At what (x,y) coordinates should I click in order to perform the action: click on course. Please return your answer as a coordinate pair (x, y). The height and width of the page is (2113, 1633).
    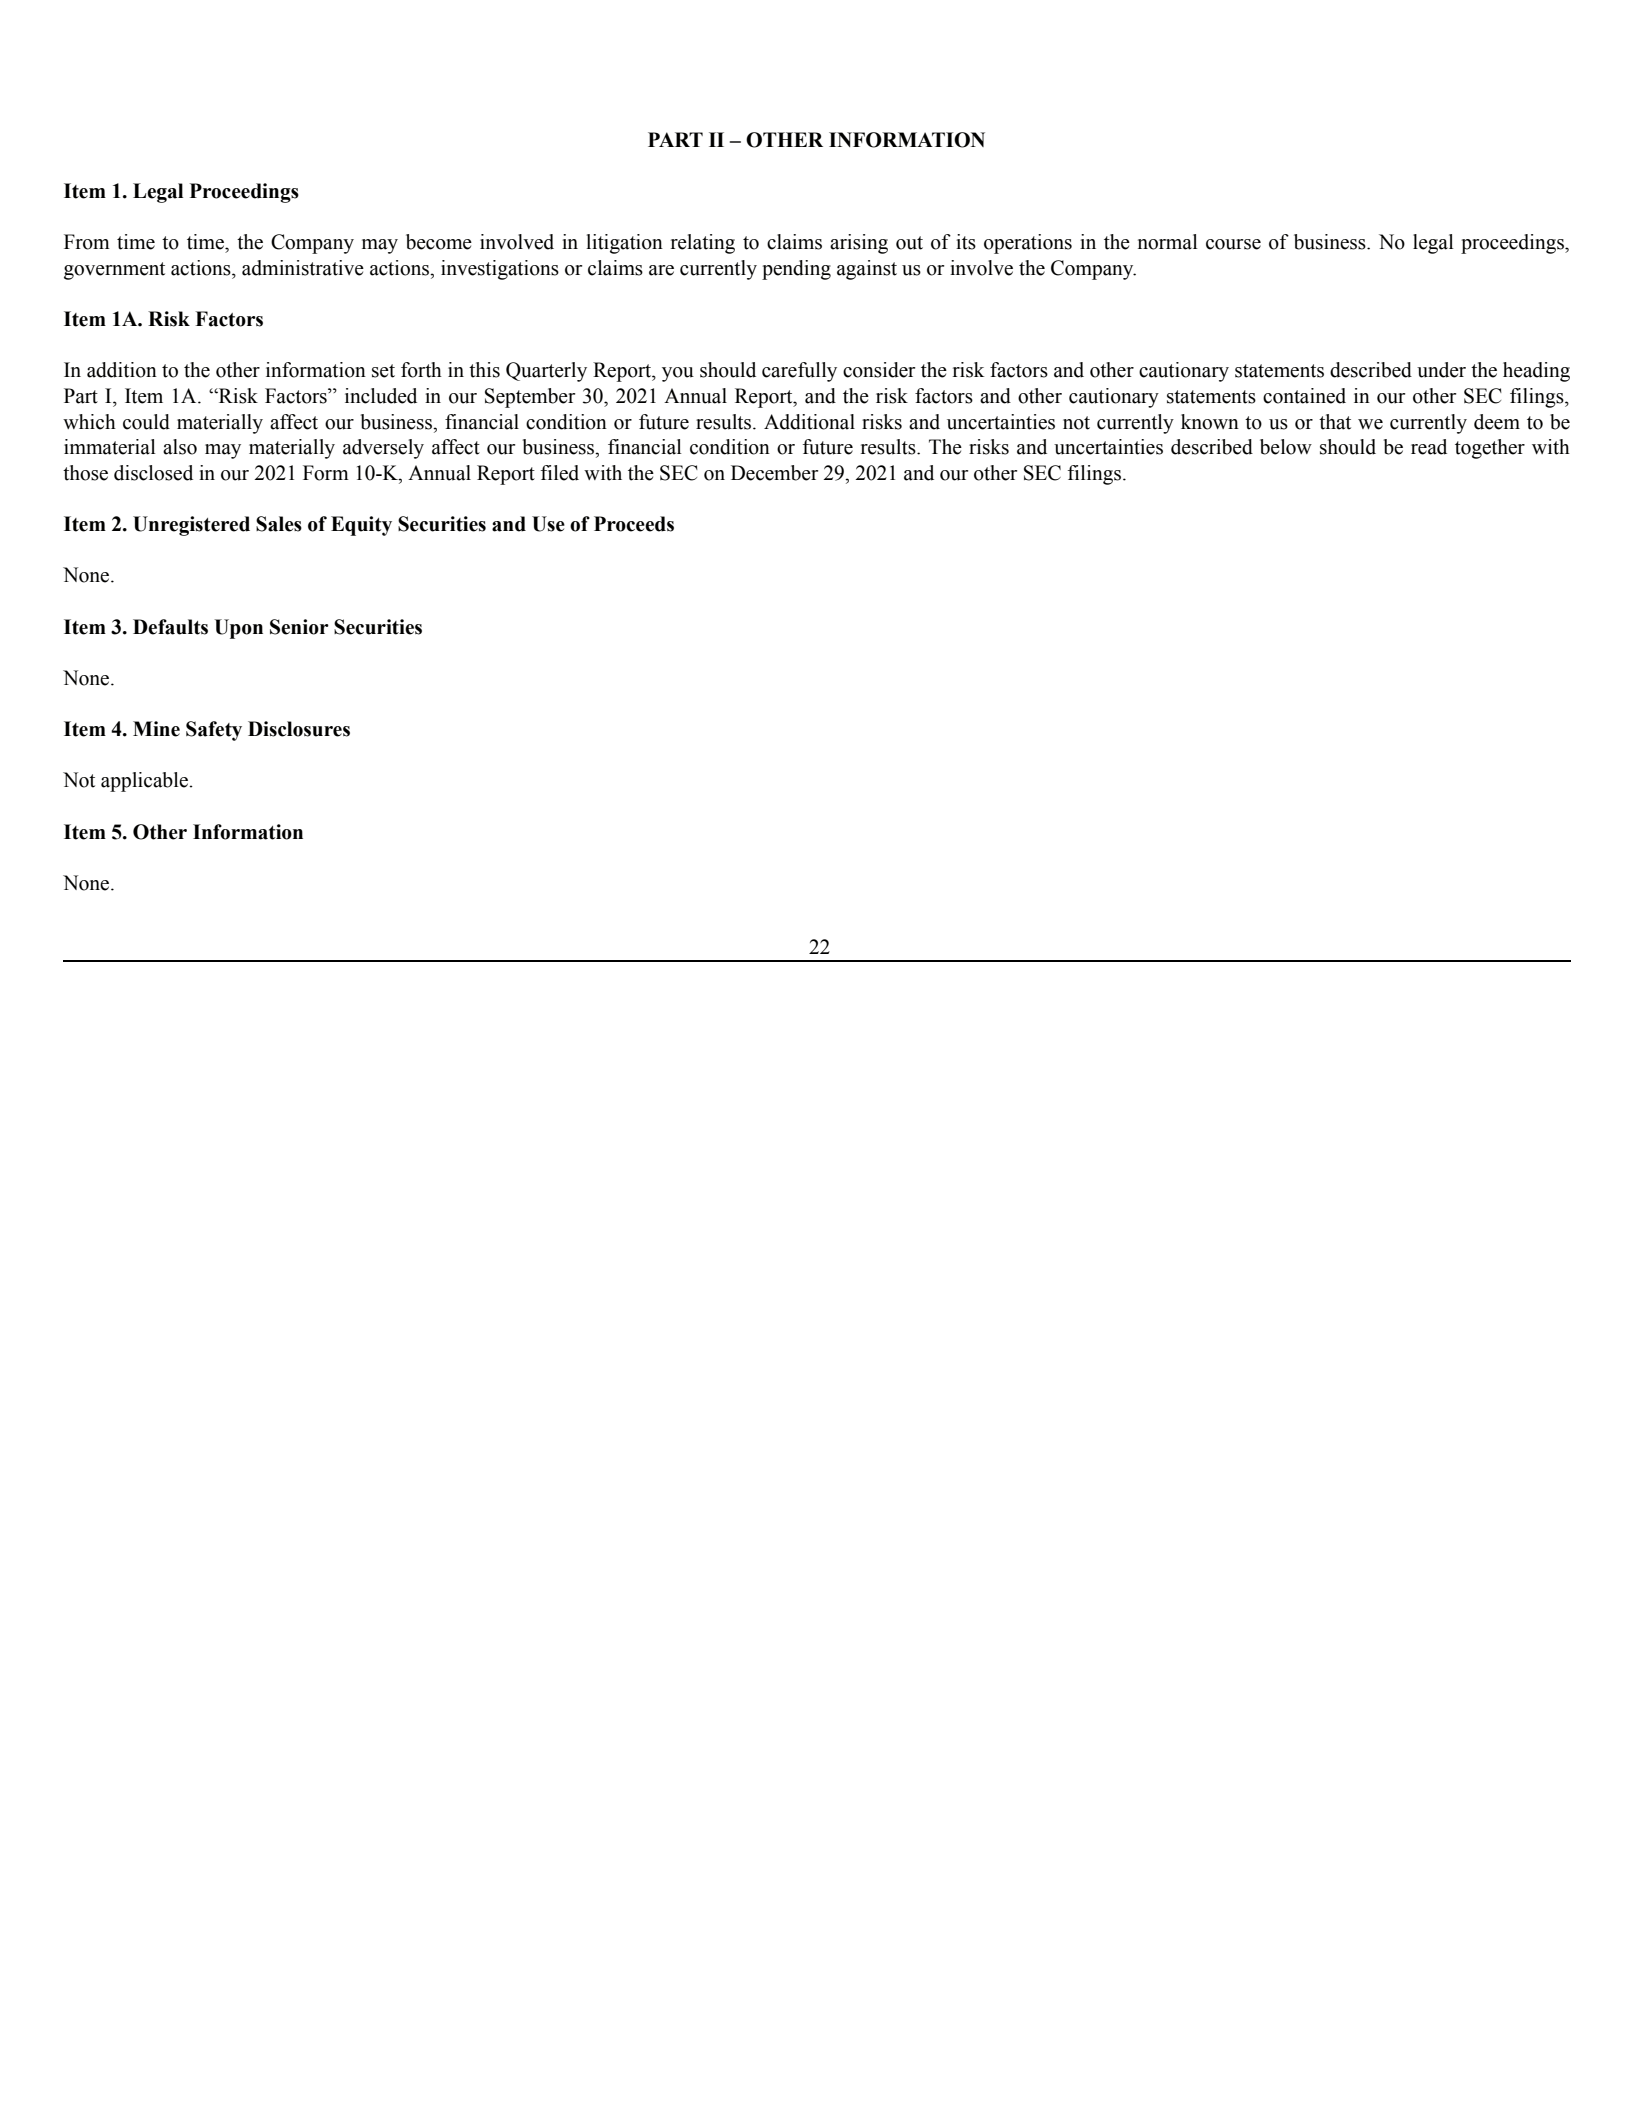
    Looking at the image, I should click on (1233, 244).
